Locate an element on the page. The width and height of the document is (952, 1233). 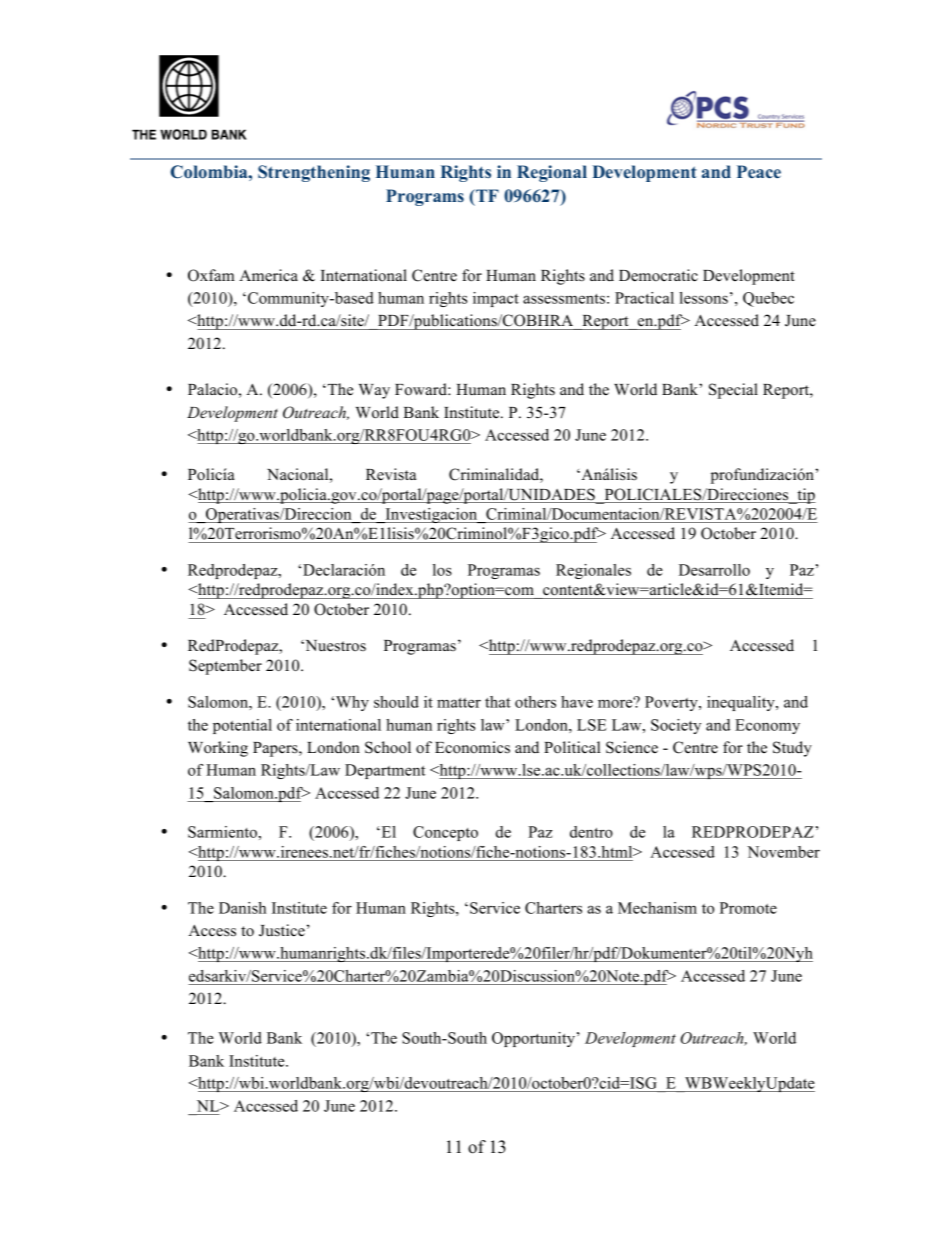
los is located at coordinates (442, 570).
